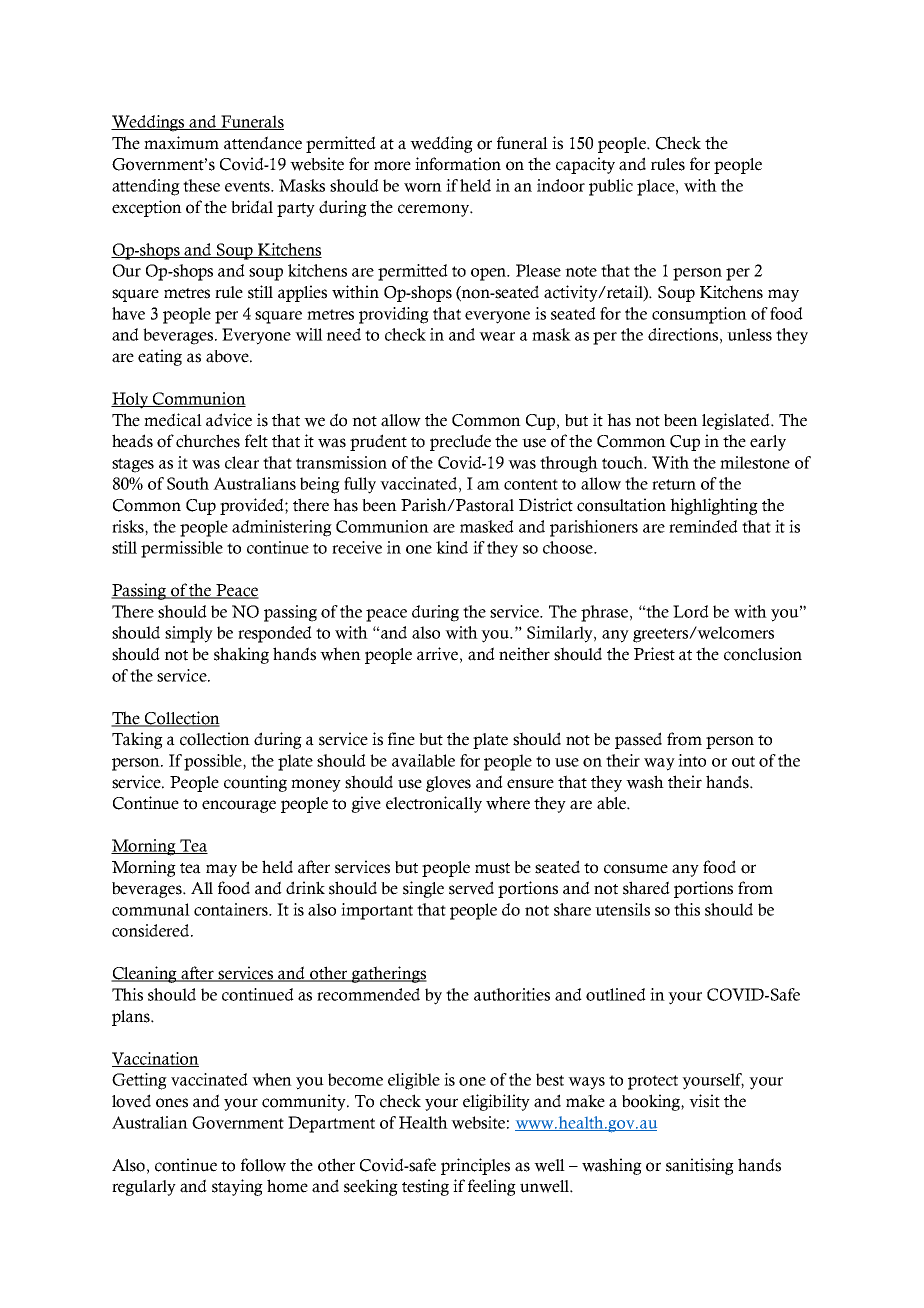 This screenshot has width=924, height=1308. What do you see at coordinates (201, 185) in the screenshot?
I see `these` at bounding box center [201, 185].
